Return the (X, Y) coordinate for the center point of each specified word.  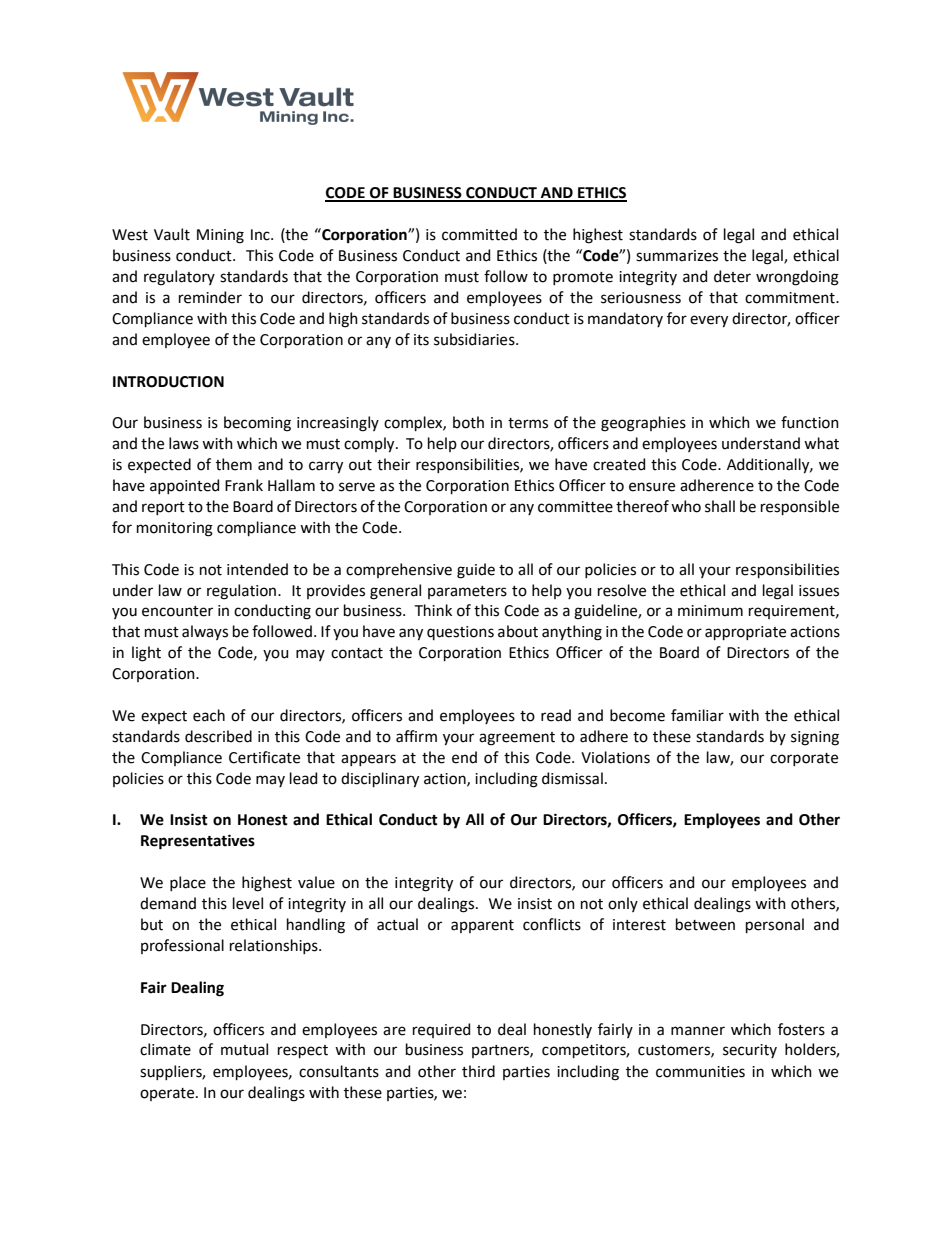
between (705, 924)
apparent (482, 926)
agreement (517, 739)
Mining (220, 236)
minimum (710, 611)
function (810, 422)
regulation (243, 592)
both (468, 422)
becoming (257, 424)
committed (479, 234)
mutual (244, 1049)
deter (732, 276)
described (218, 736)
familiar (697, 715)
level (248, 903)
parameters (467, 592)
